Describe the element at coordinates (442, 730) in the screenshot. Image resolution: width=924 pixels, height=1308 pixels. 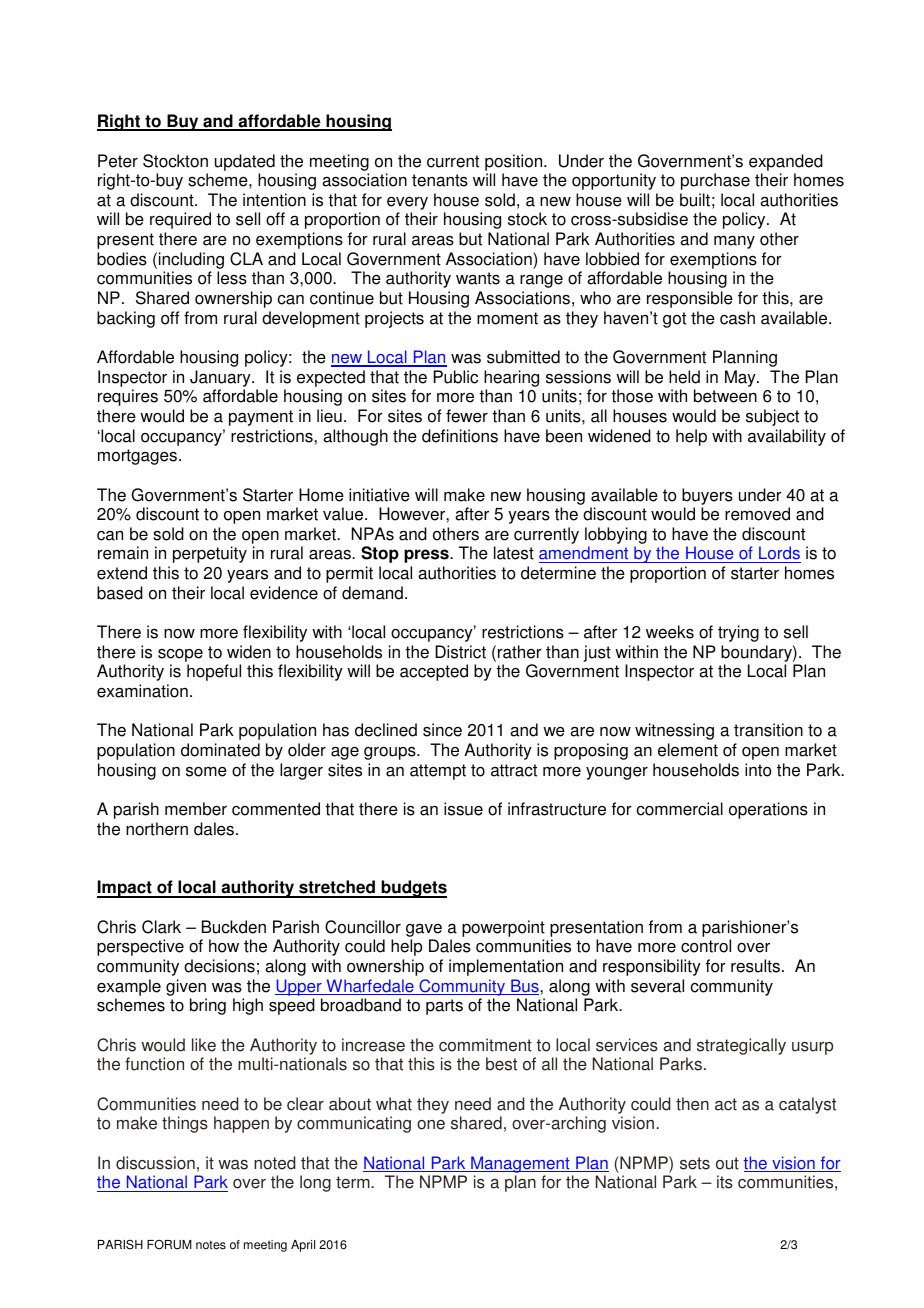
I see `since` at that location.
